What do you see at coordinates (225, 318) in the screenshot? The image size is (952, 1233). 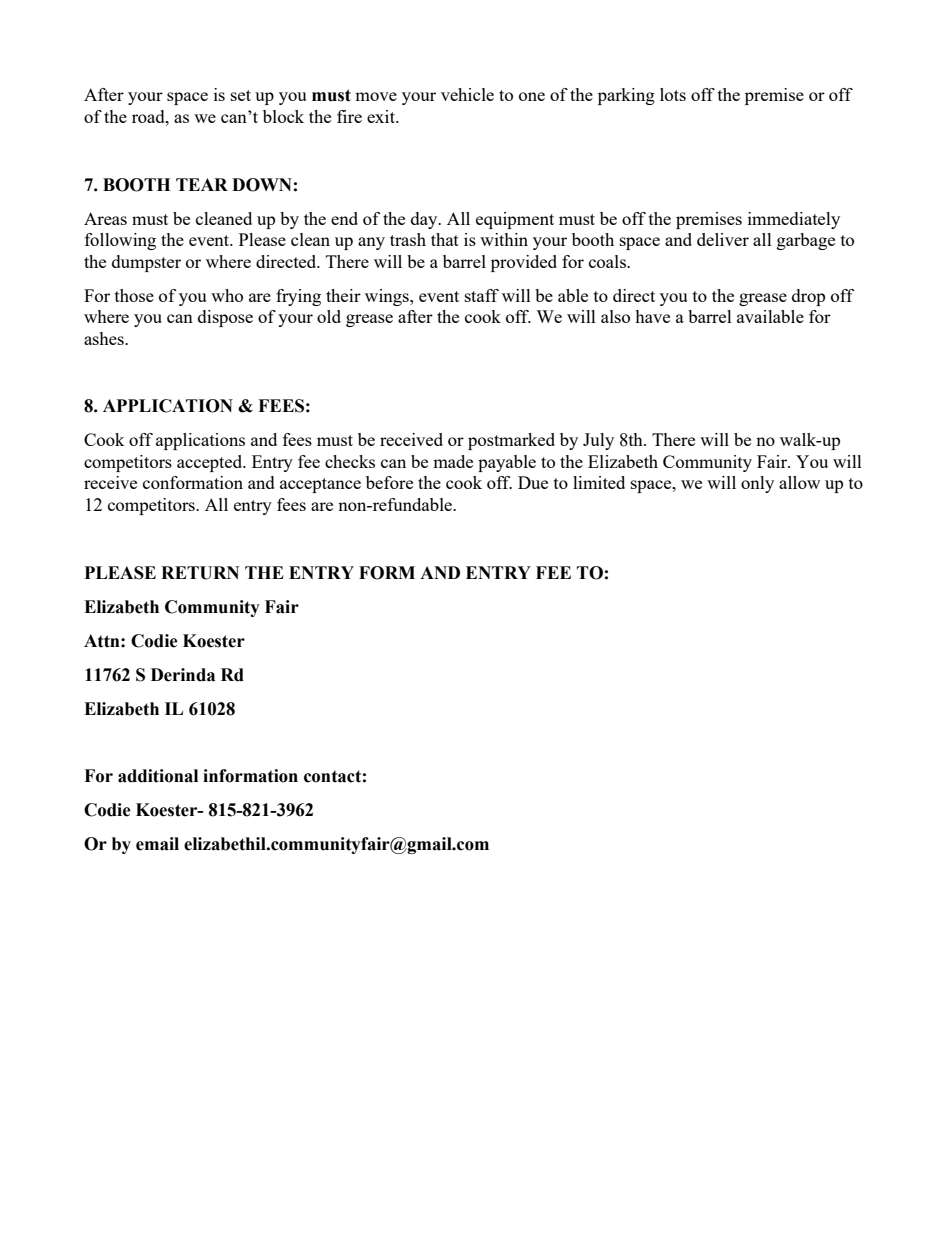 I see `dispose` at bounding box center [225, 318].
